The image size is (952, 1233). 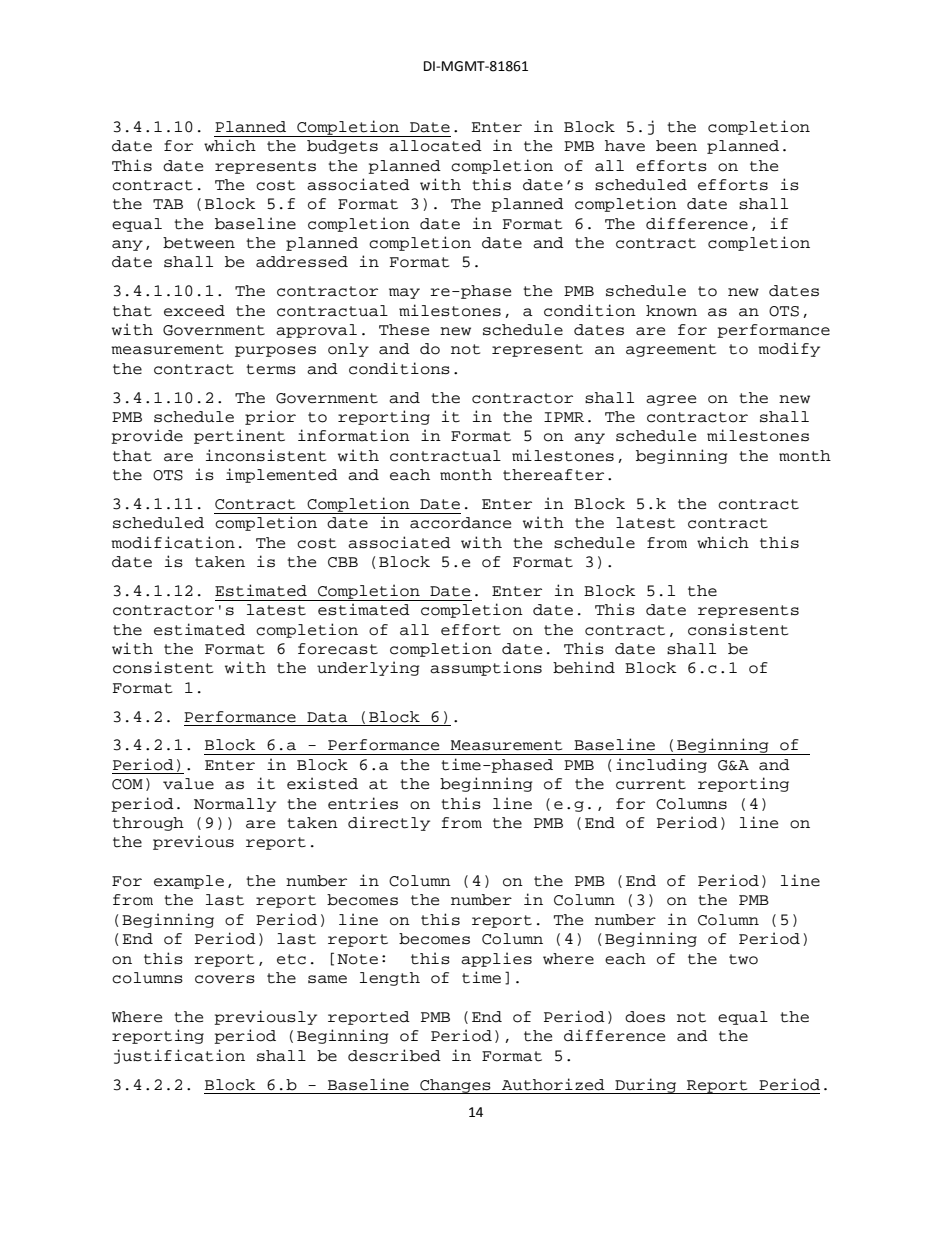 What do you see at coordinates (188, 784) in the page?
I see `value` at bounding box center [188, 784].
